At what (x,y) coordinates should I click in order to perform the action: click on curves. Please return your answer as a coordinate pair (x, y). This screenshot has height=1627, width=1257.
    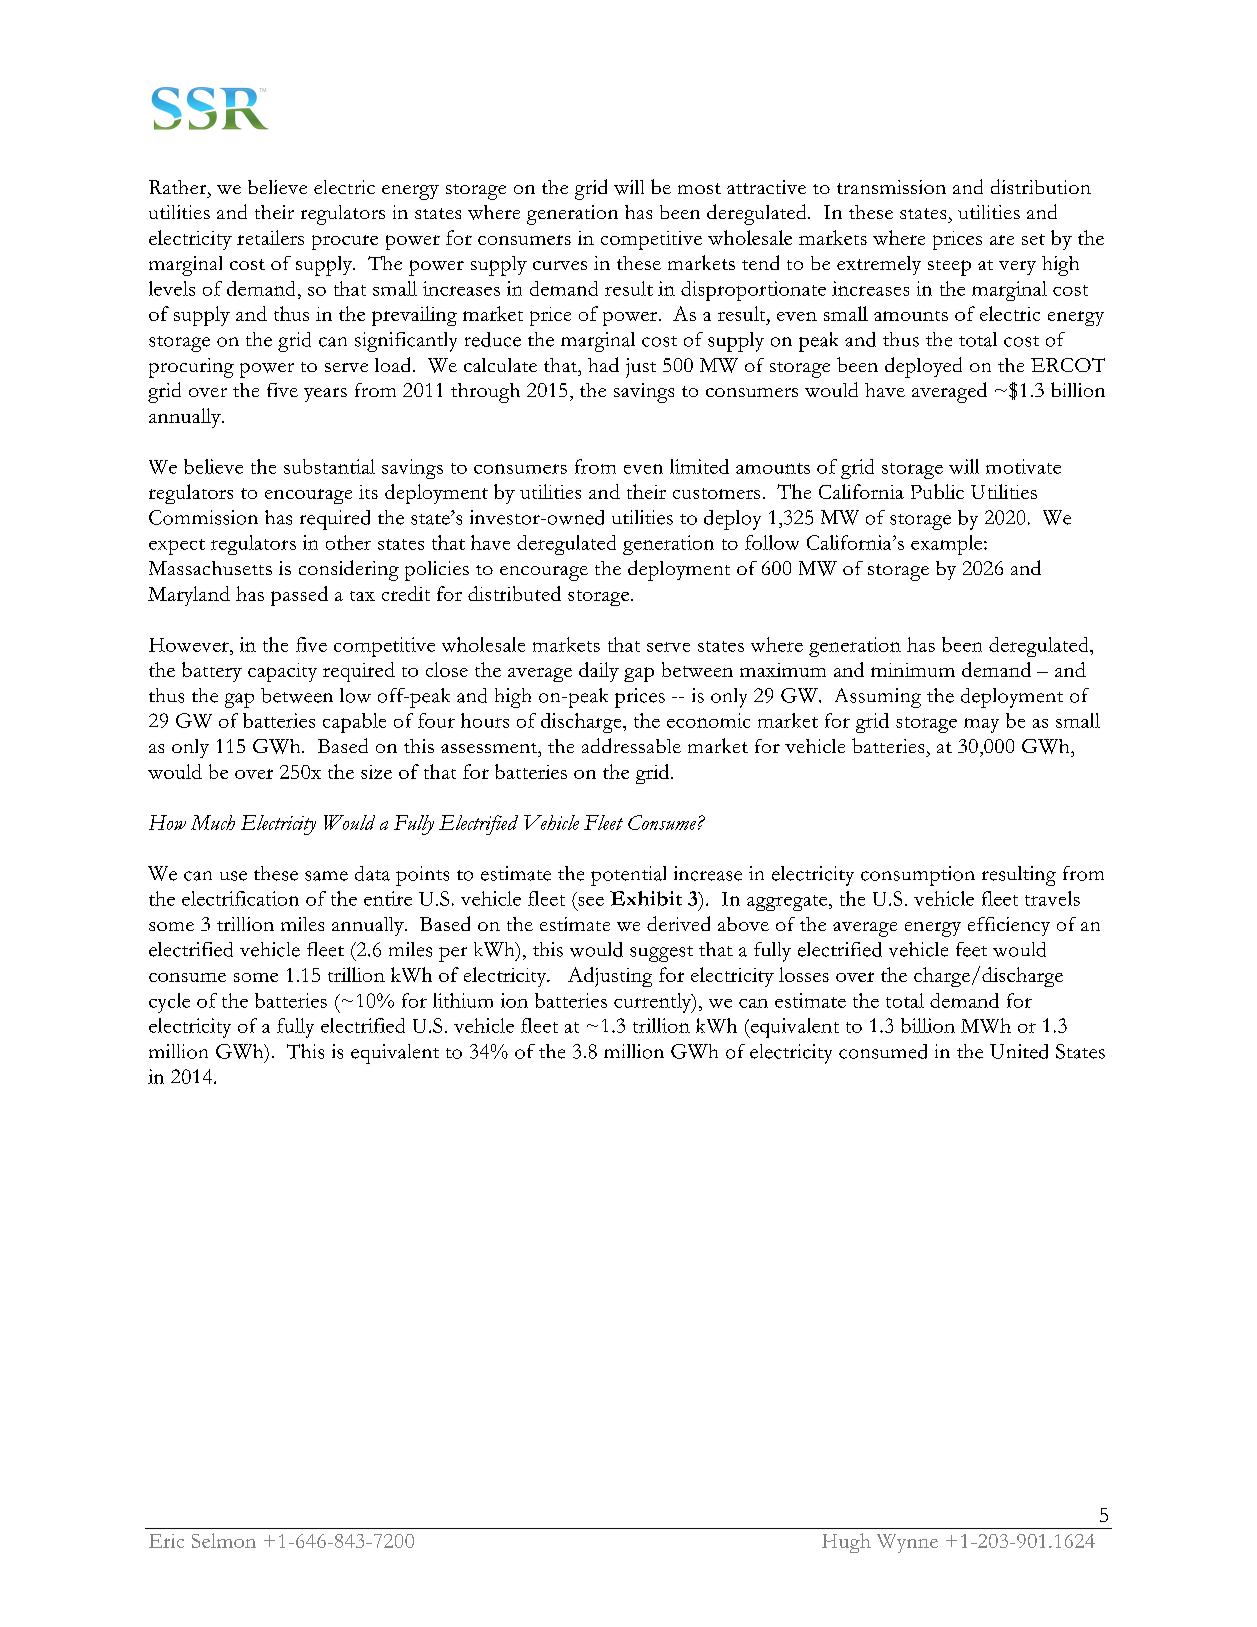
    Looking at the image, I should click on (560, 265).
